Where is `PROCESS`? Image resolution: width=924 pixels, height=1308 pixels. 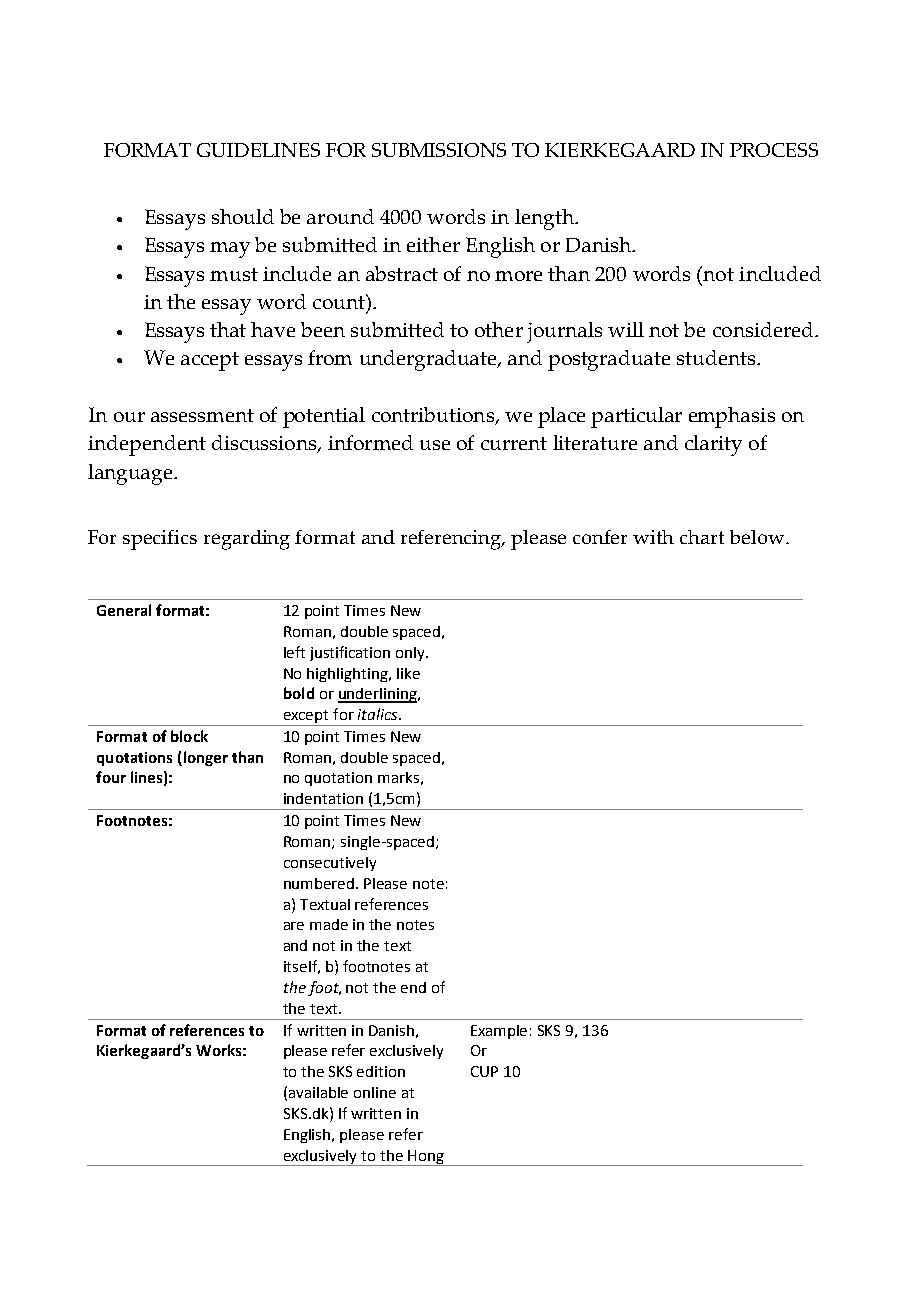
PROCESS is located at coordinates (774, 150).
